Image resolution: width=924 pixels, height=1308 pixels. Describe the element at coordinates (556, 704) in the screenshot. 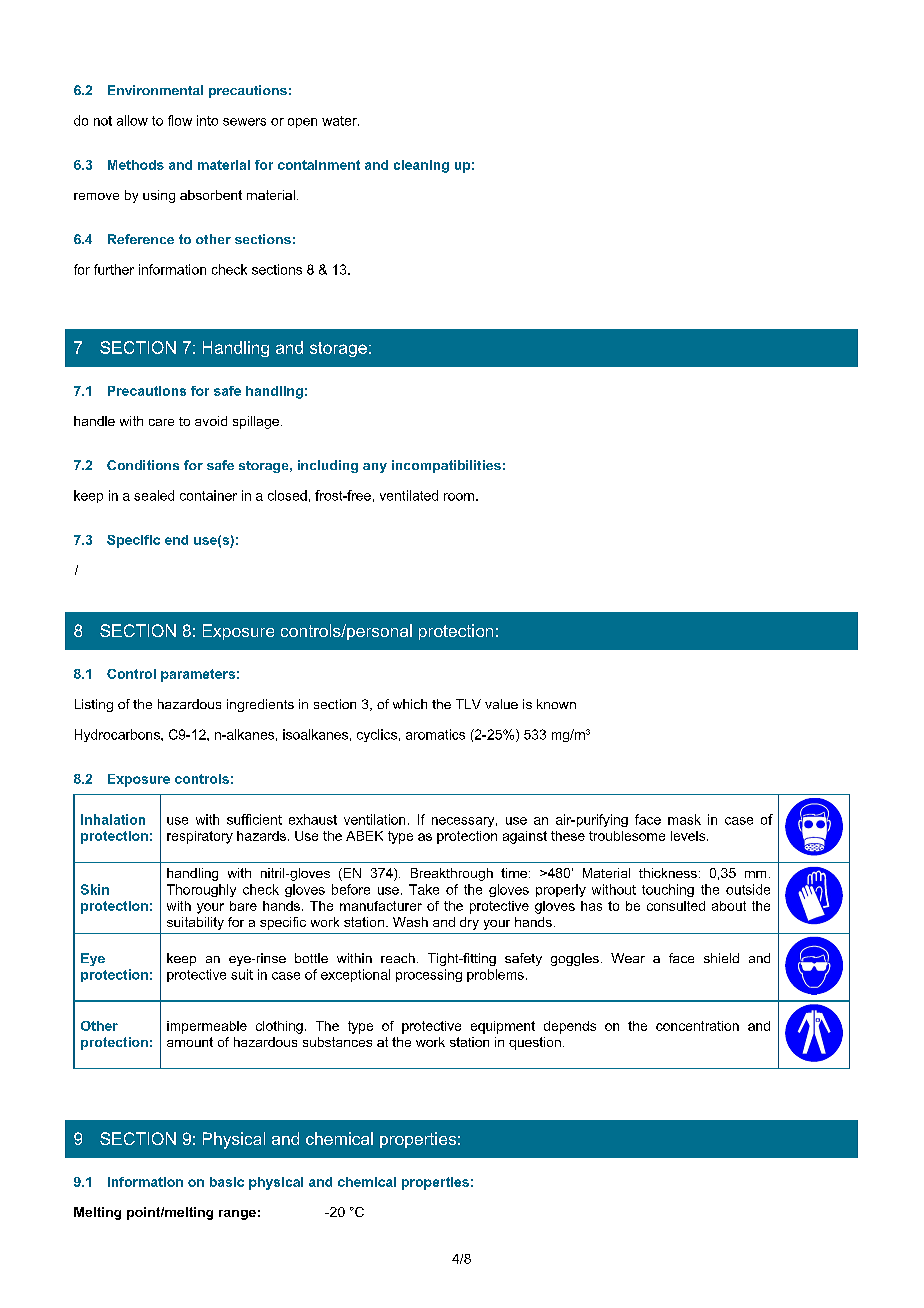

I see `known` at that location.
